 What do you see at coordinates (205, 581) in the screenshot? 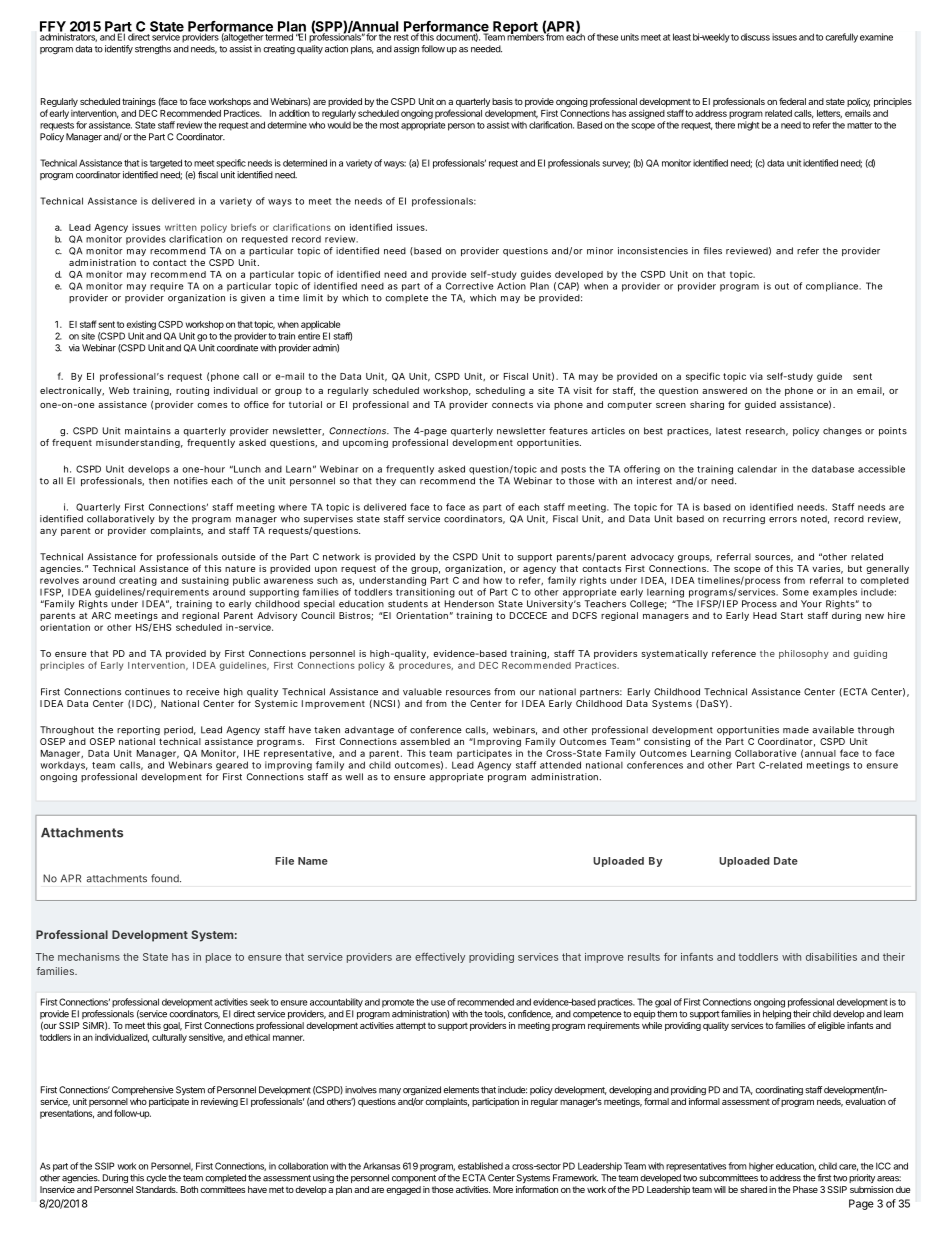
I see `sustaining` at bounding box center [205, 581].
